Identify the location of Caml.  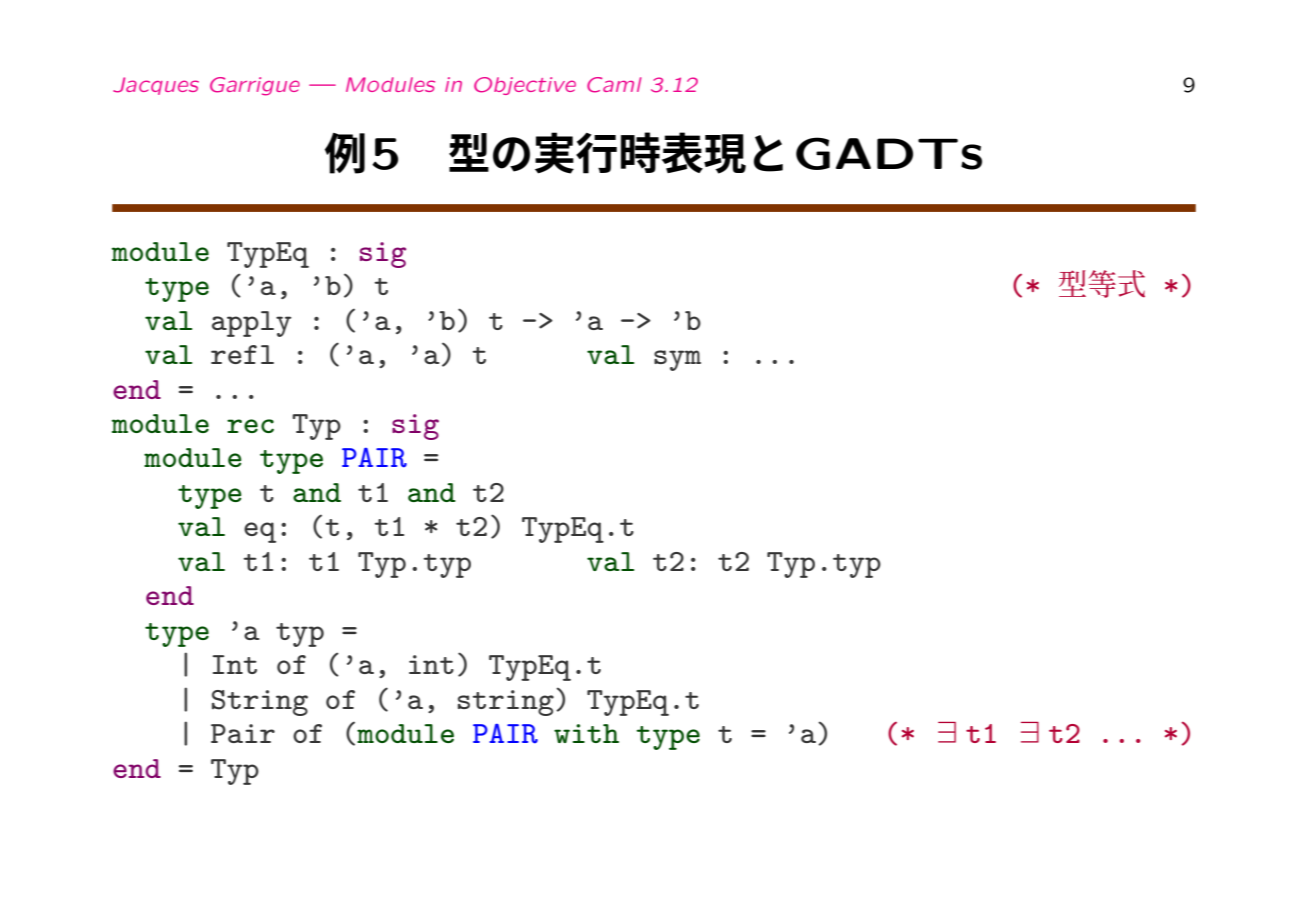
(614, 85).
